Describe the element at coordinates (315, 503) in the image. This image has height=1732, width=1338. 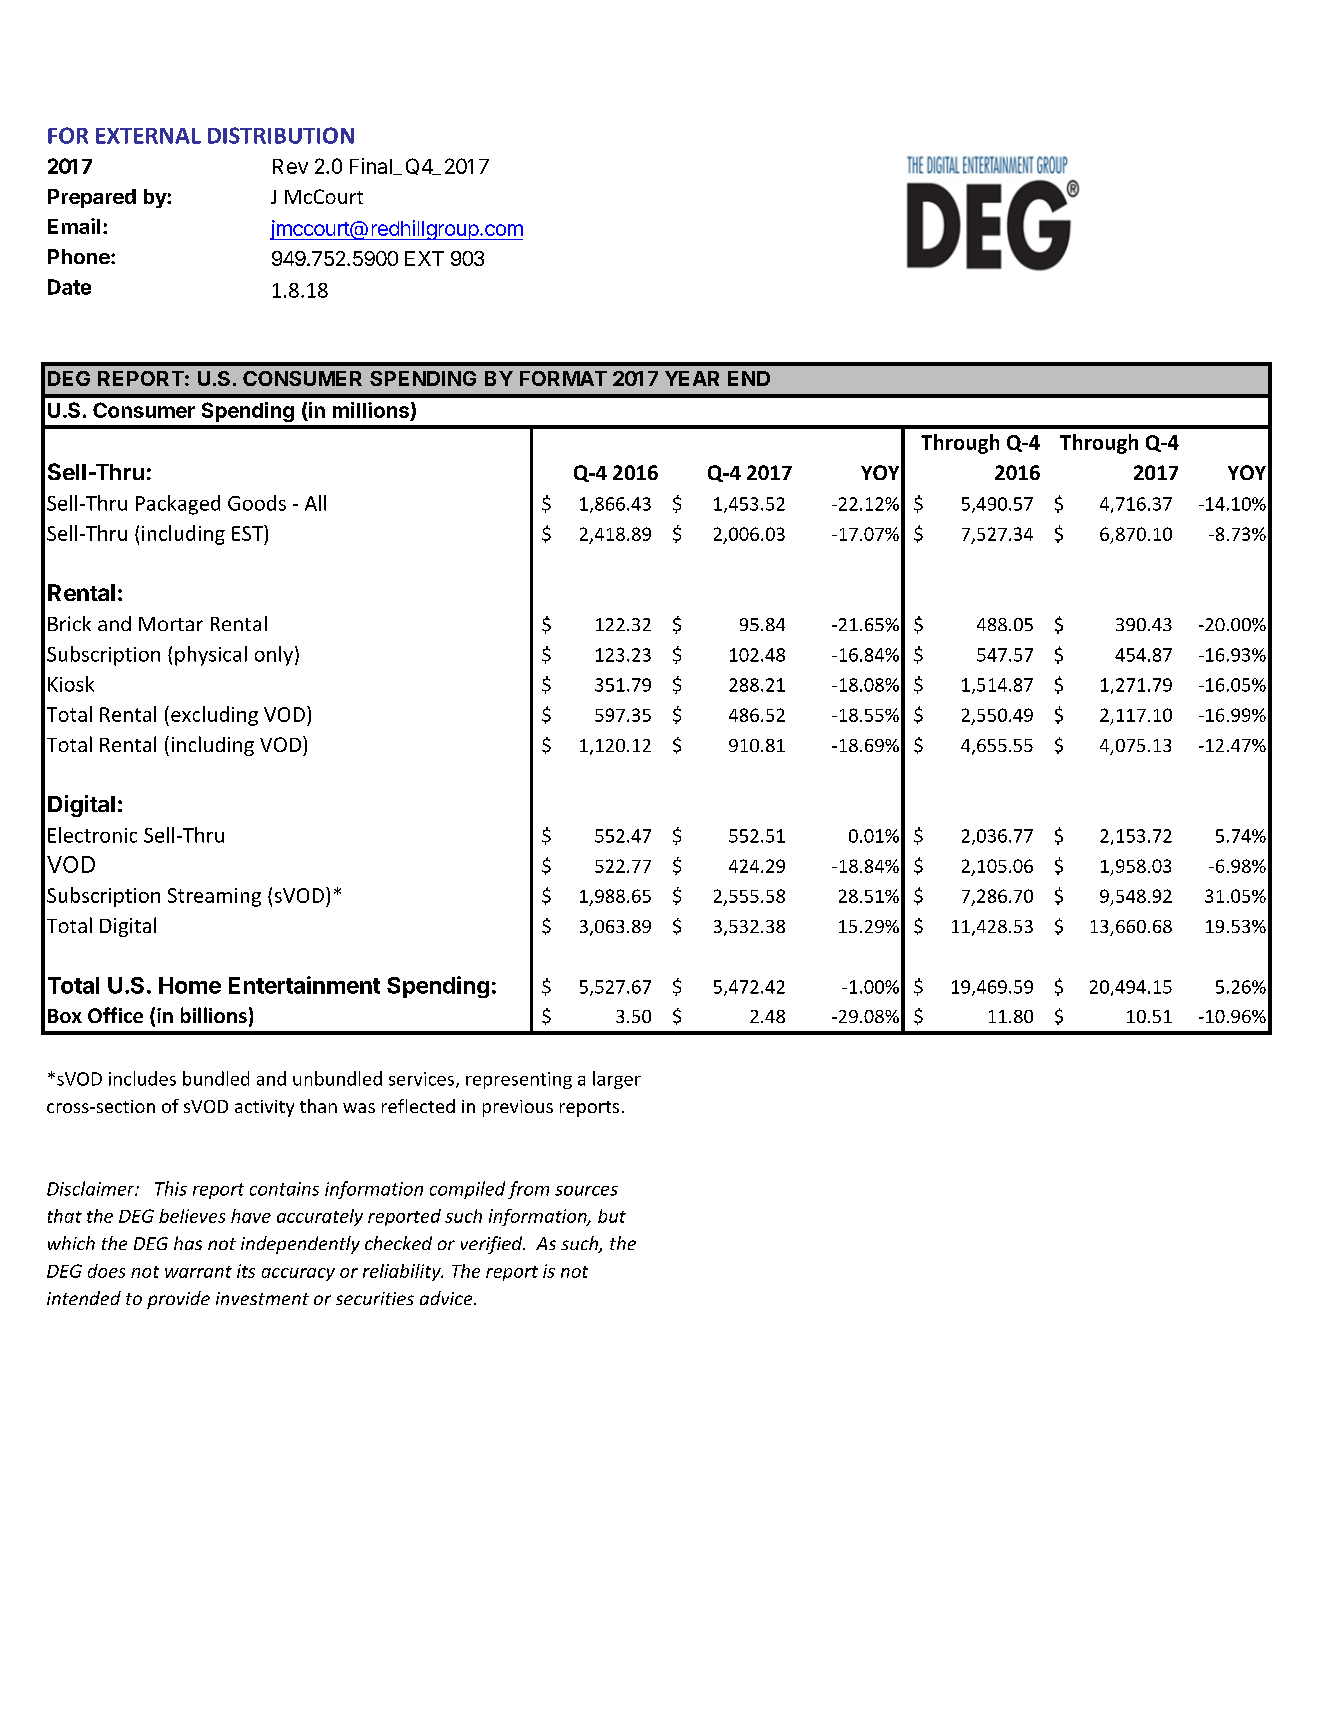
I see `All` at that location.
